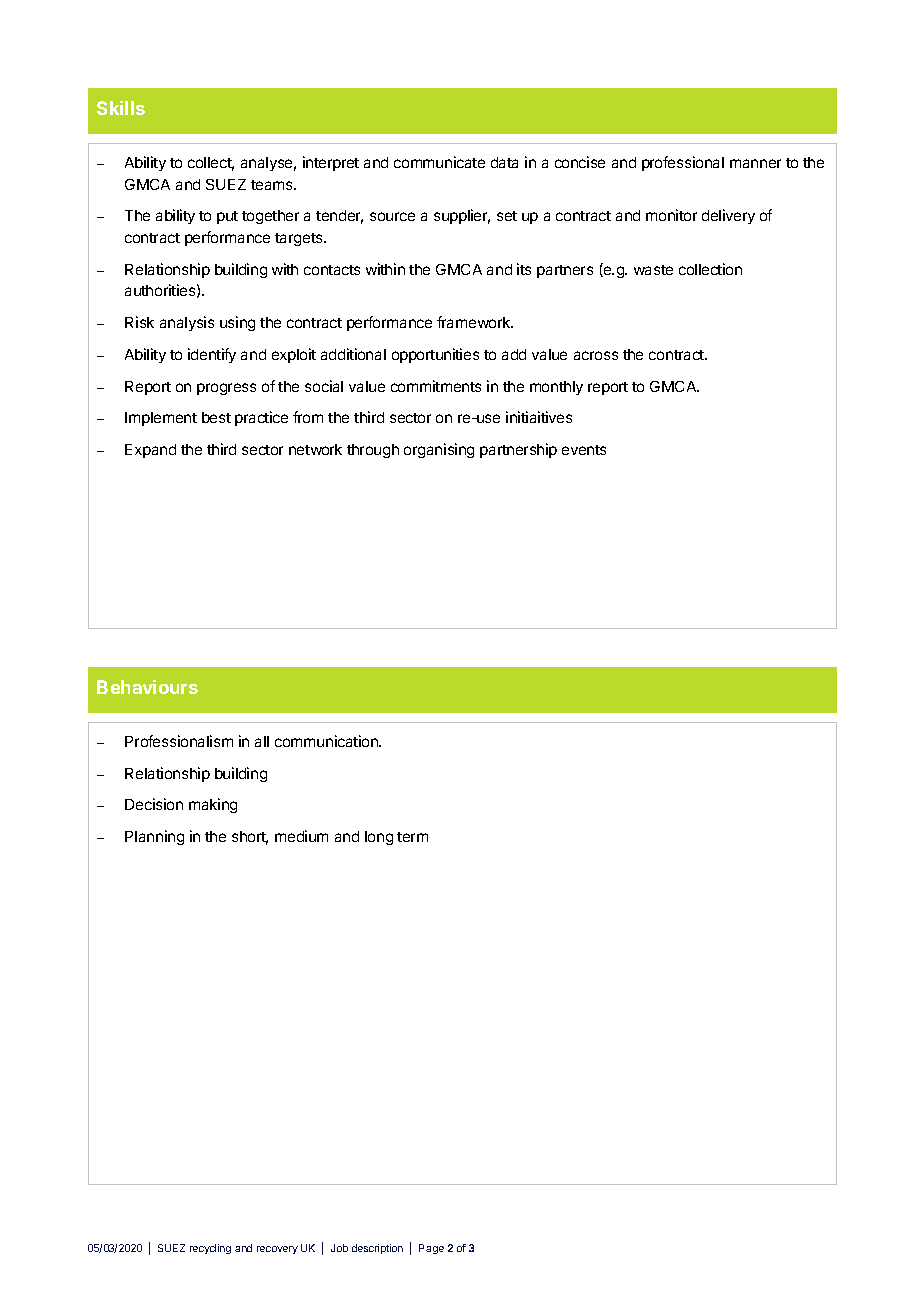 The height and width of the image is (1308, 924). What do you see at coordinates (755, 163) in the image?
I see `manner` at bounding box center [755, 163].
